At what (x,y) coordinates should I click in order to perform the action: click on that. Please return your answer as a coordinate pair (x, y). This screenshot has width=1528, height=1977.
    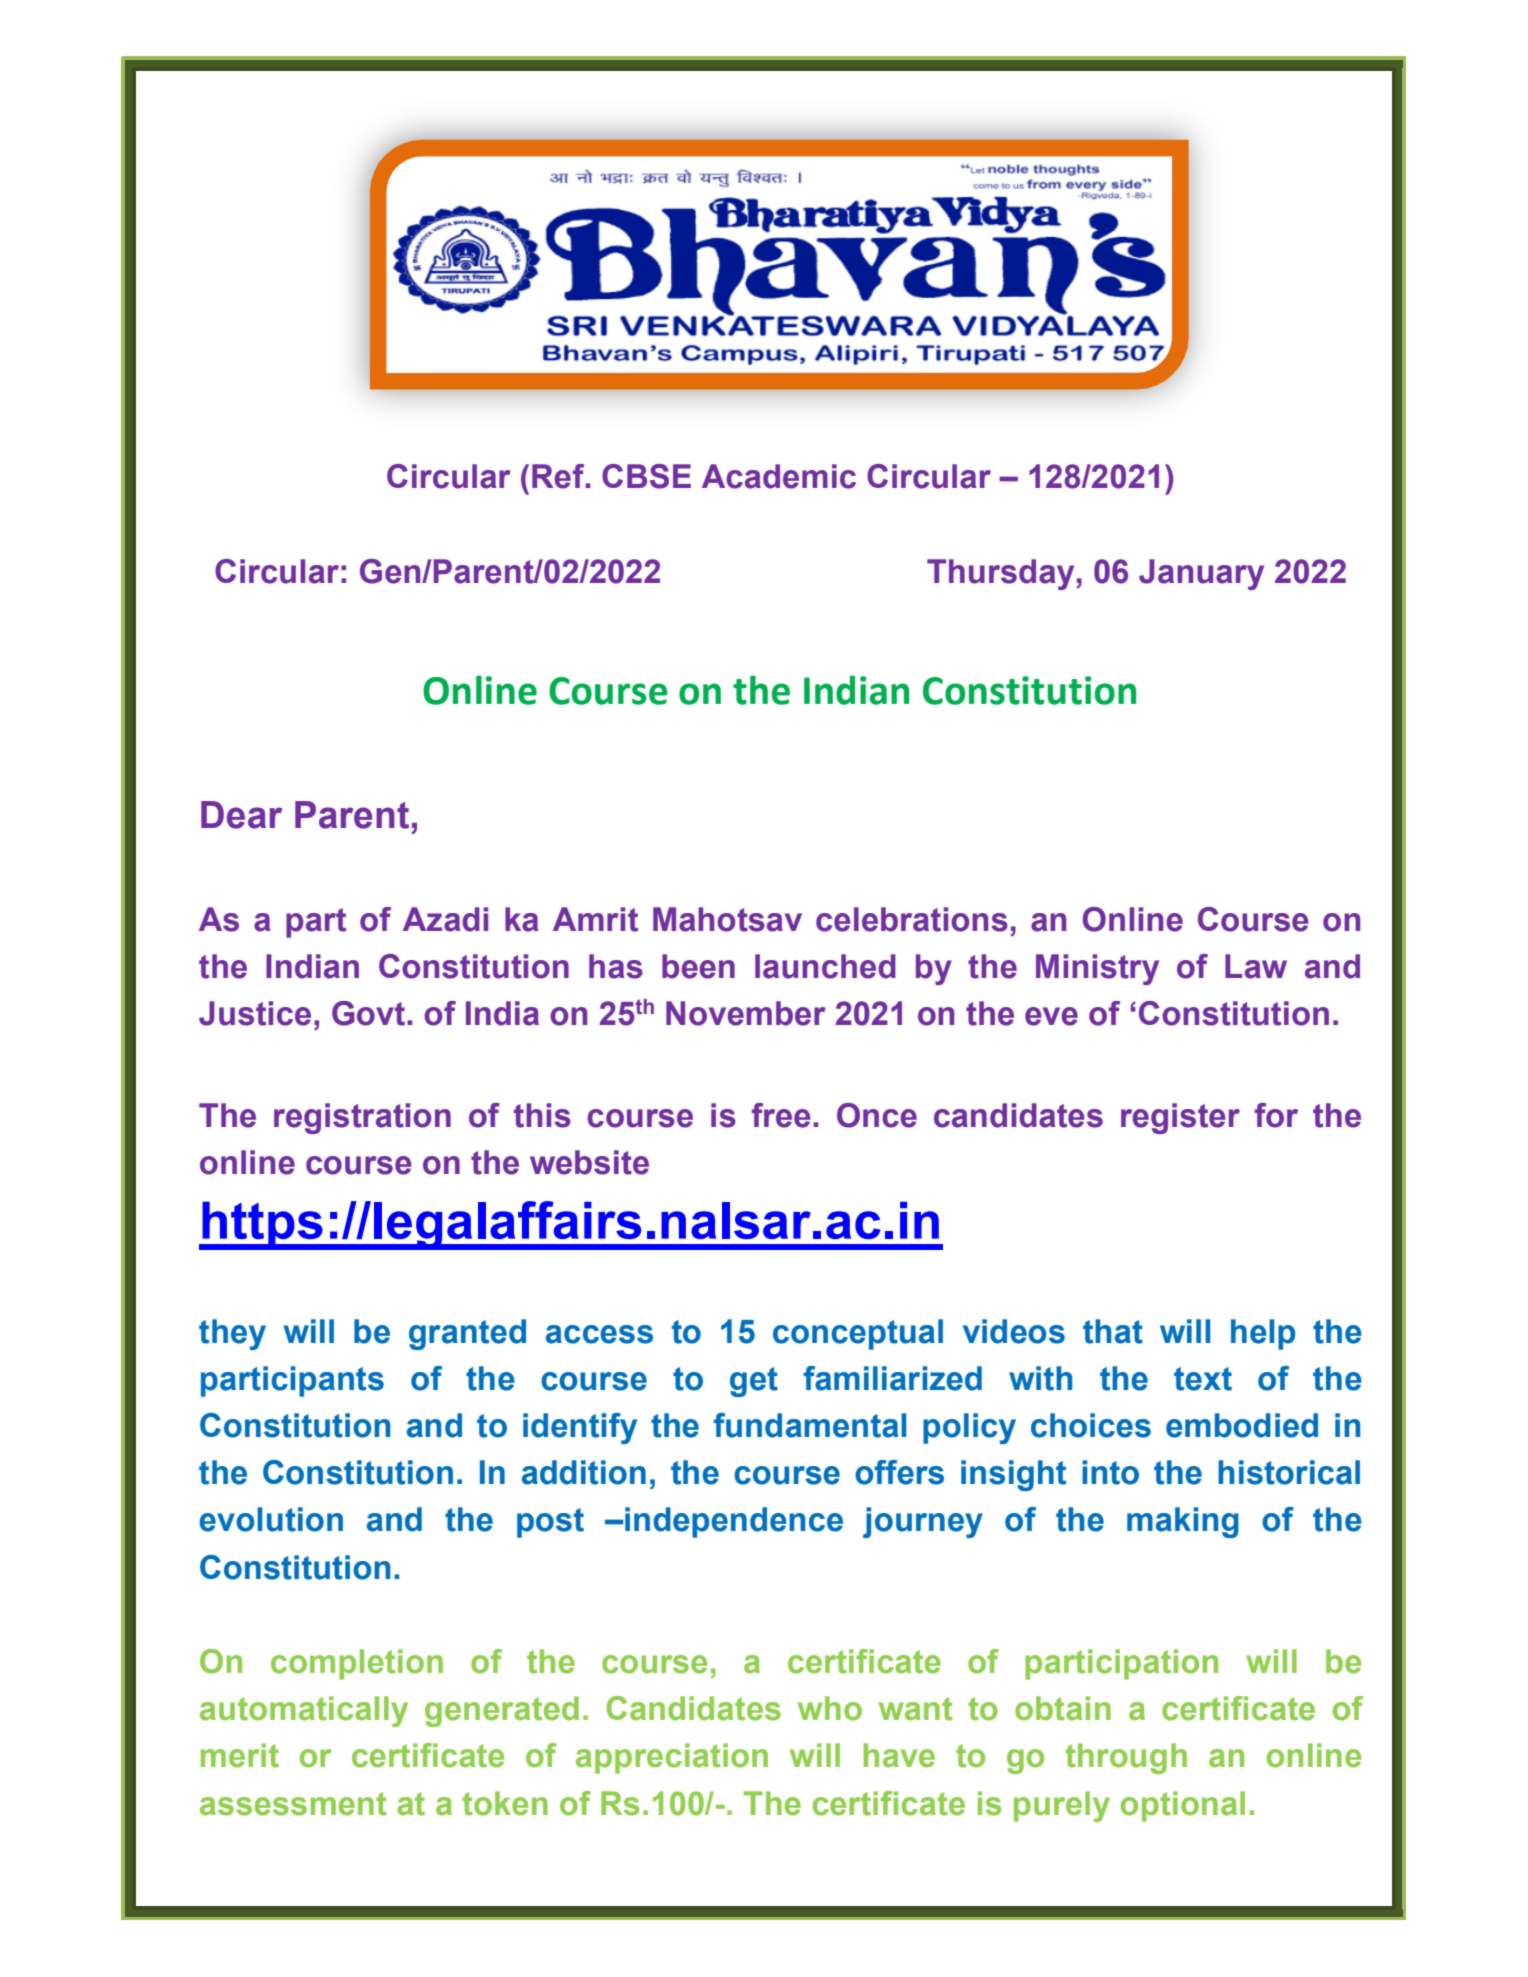
    Looking at the image, I should click on (1113, 1331).
